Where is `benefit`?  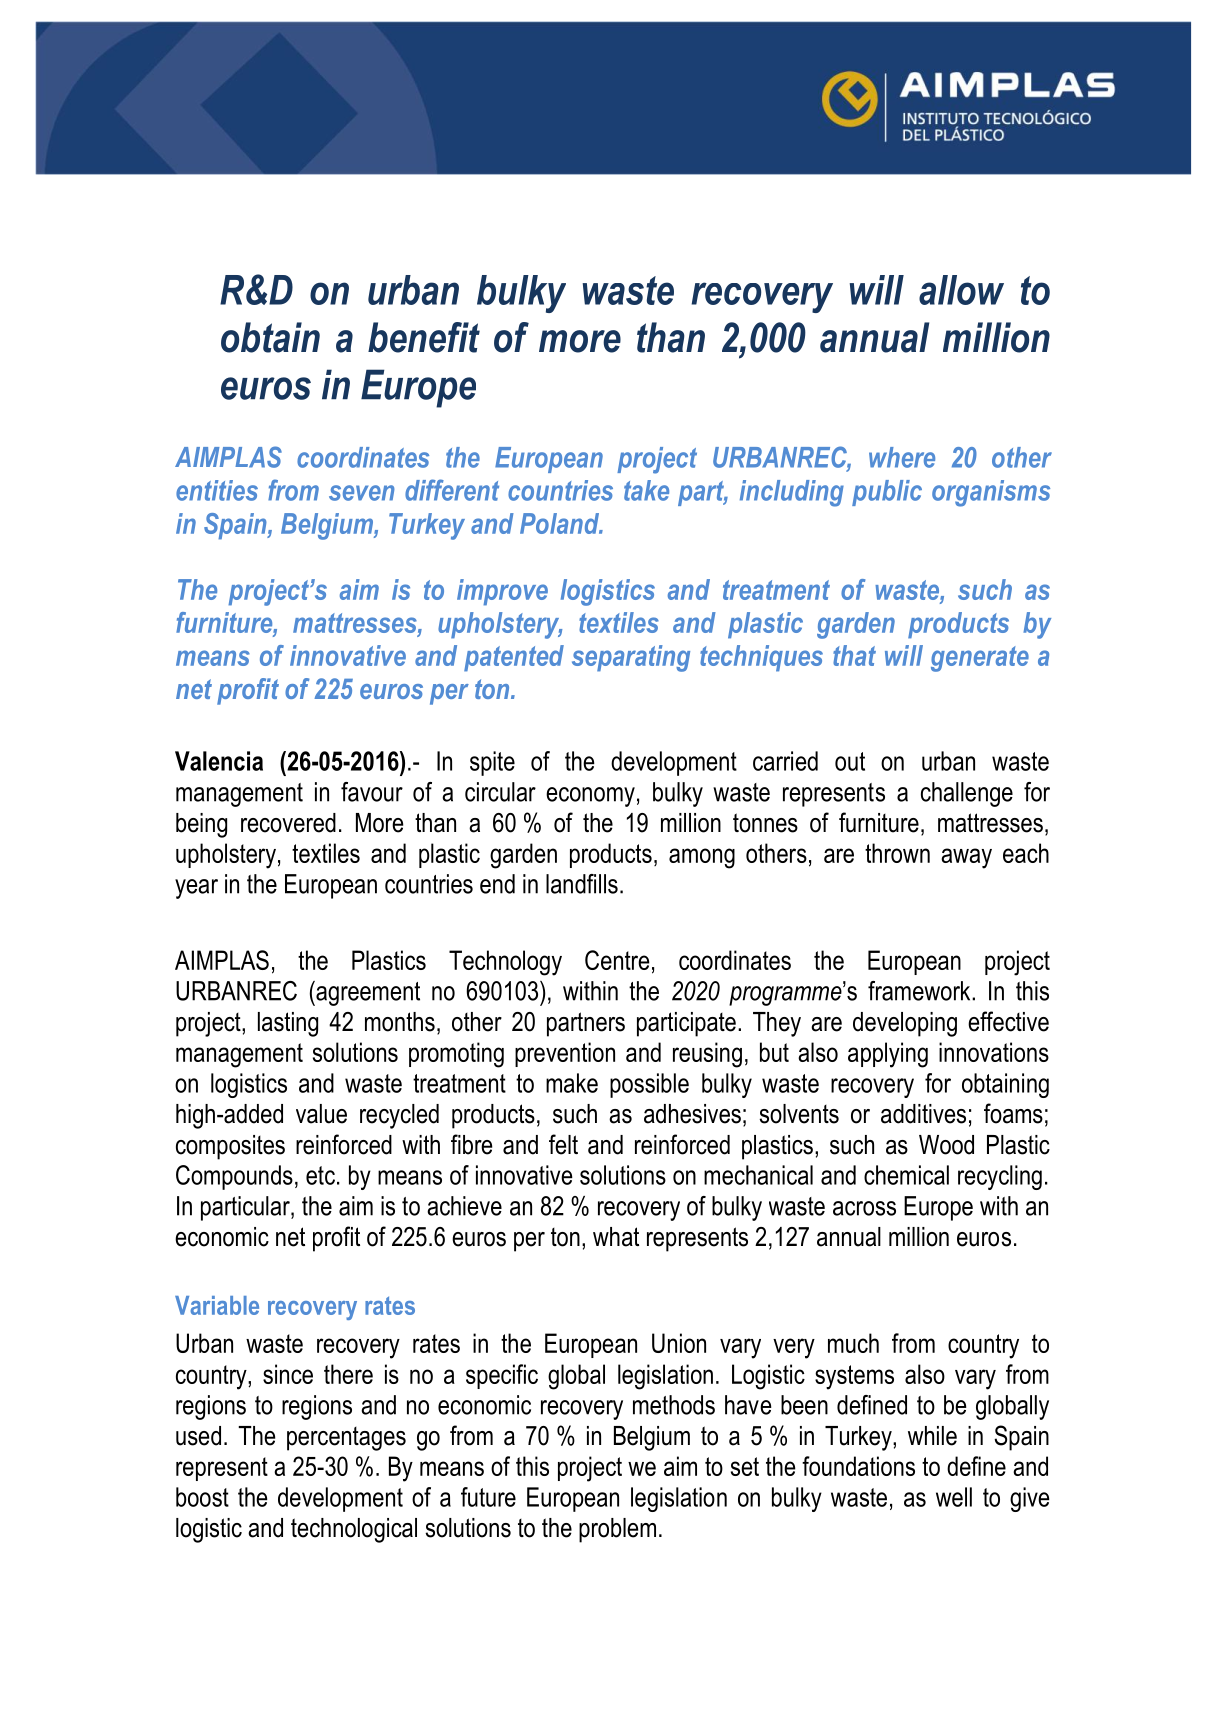 benefit is located at coordinates (424, 337).
